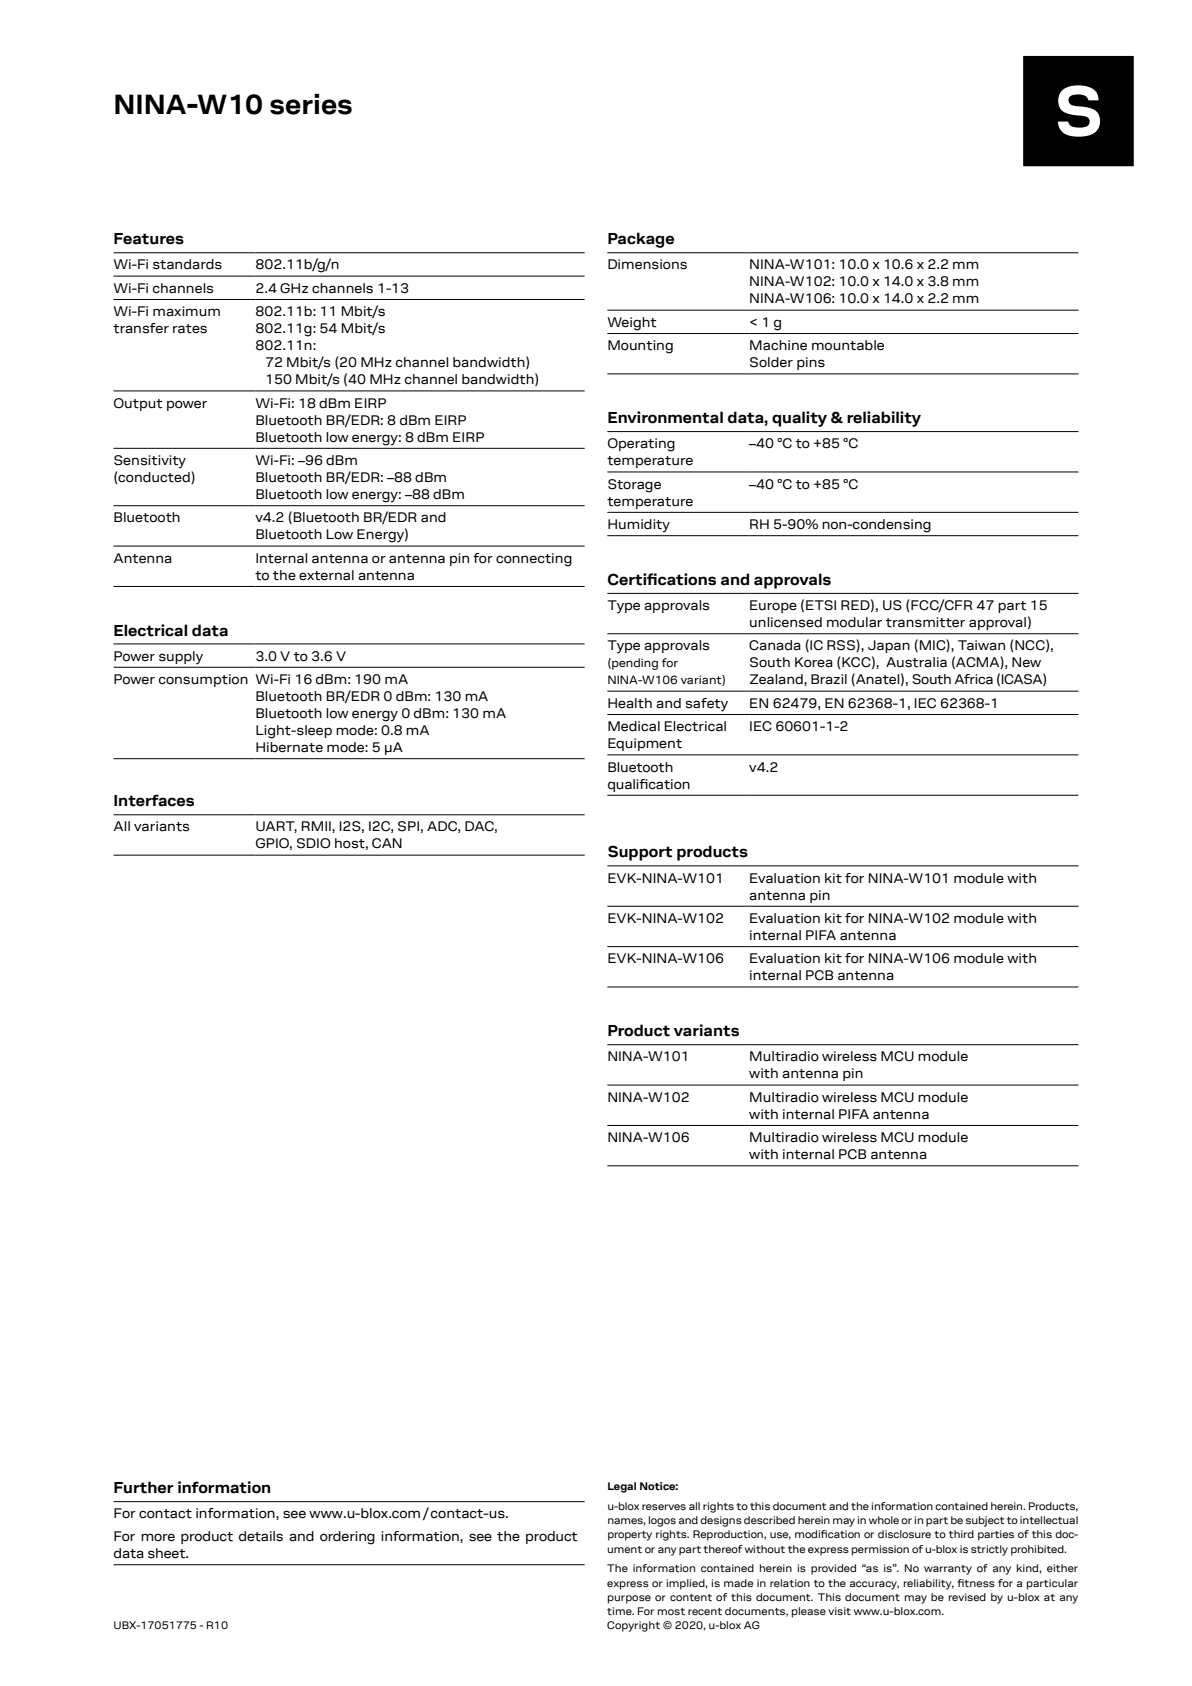  What do you see at coordinates (925, 622) in the screenshot?
I see `transmitter` at bounding box center [925, 622].
